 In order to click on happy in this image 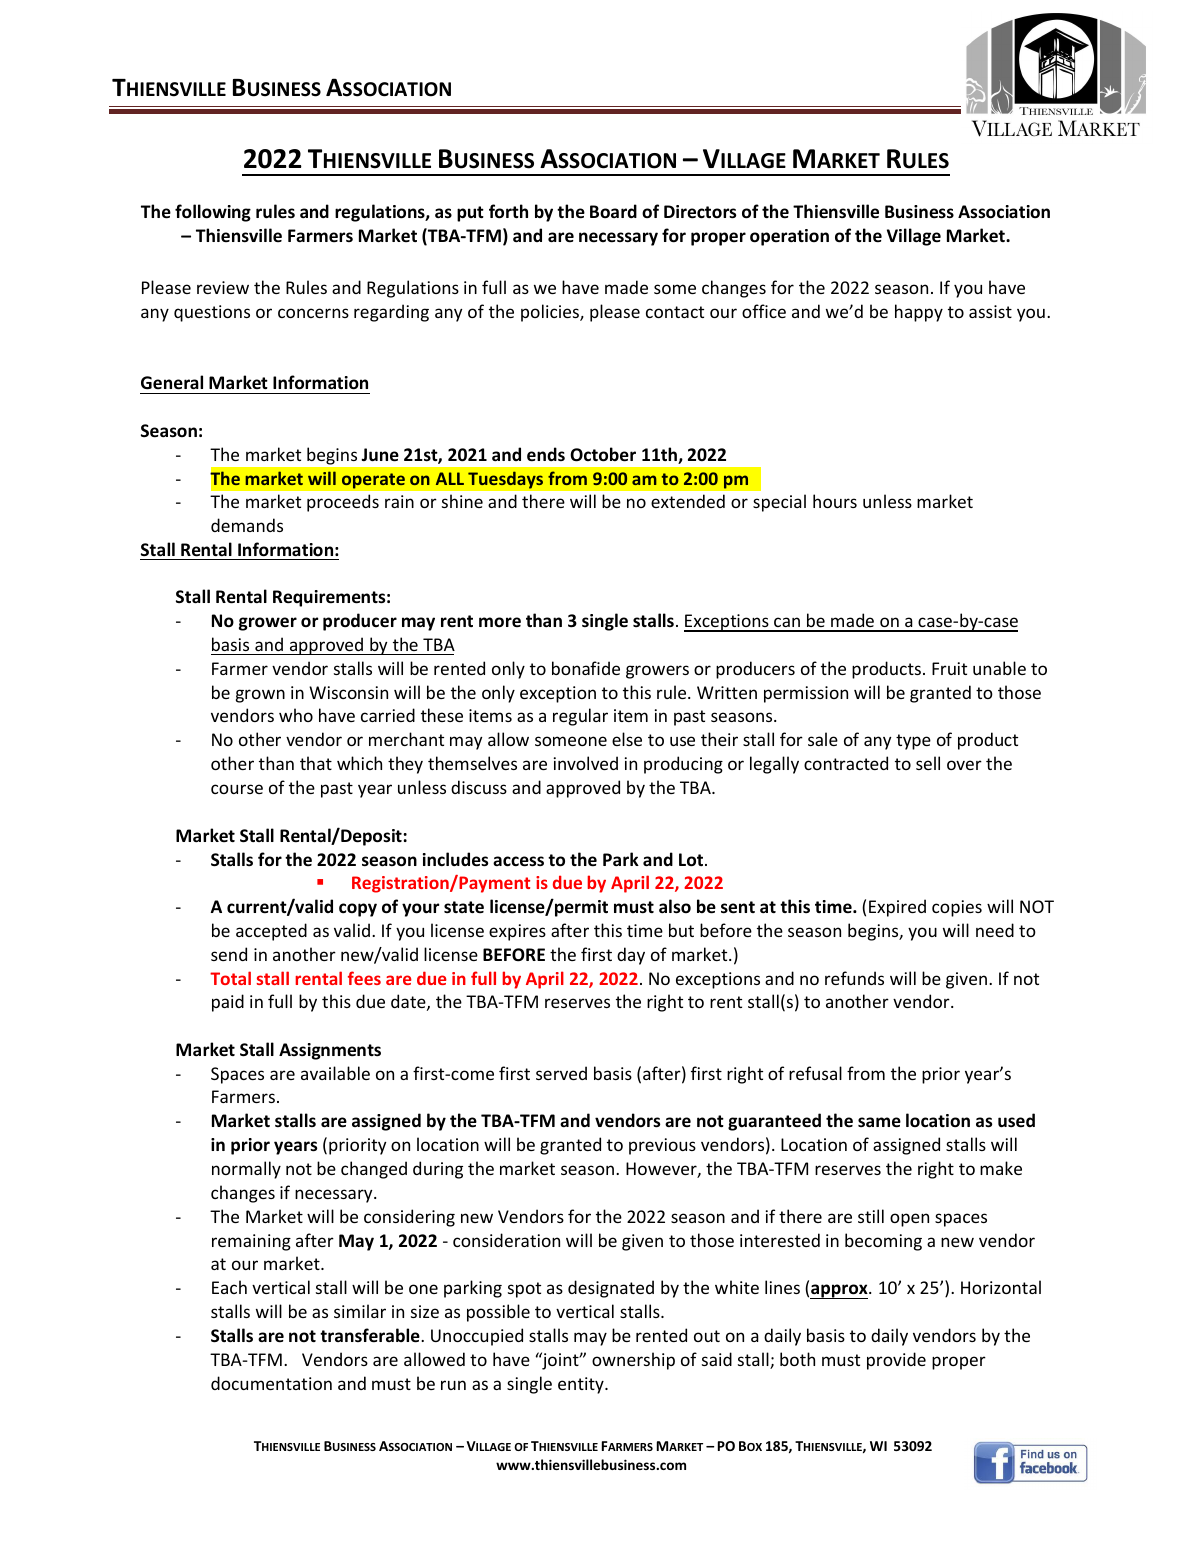, I will do `click(919, 313)`.
